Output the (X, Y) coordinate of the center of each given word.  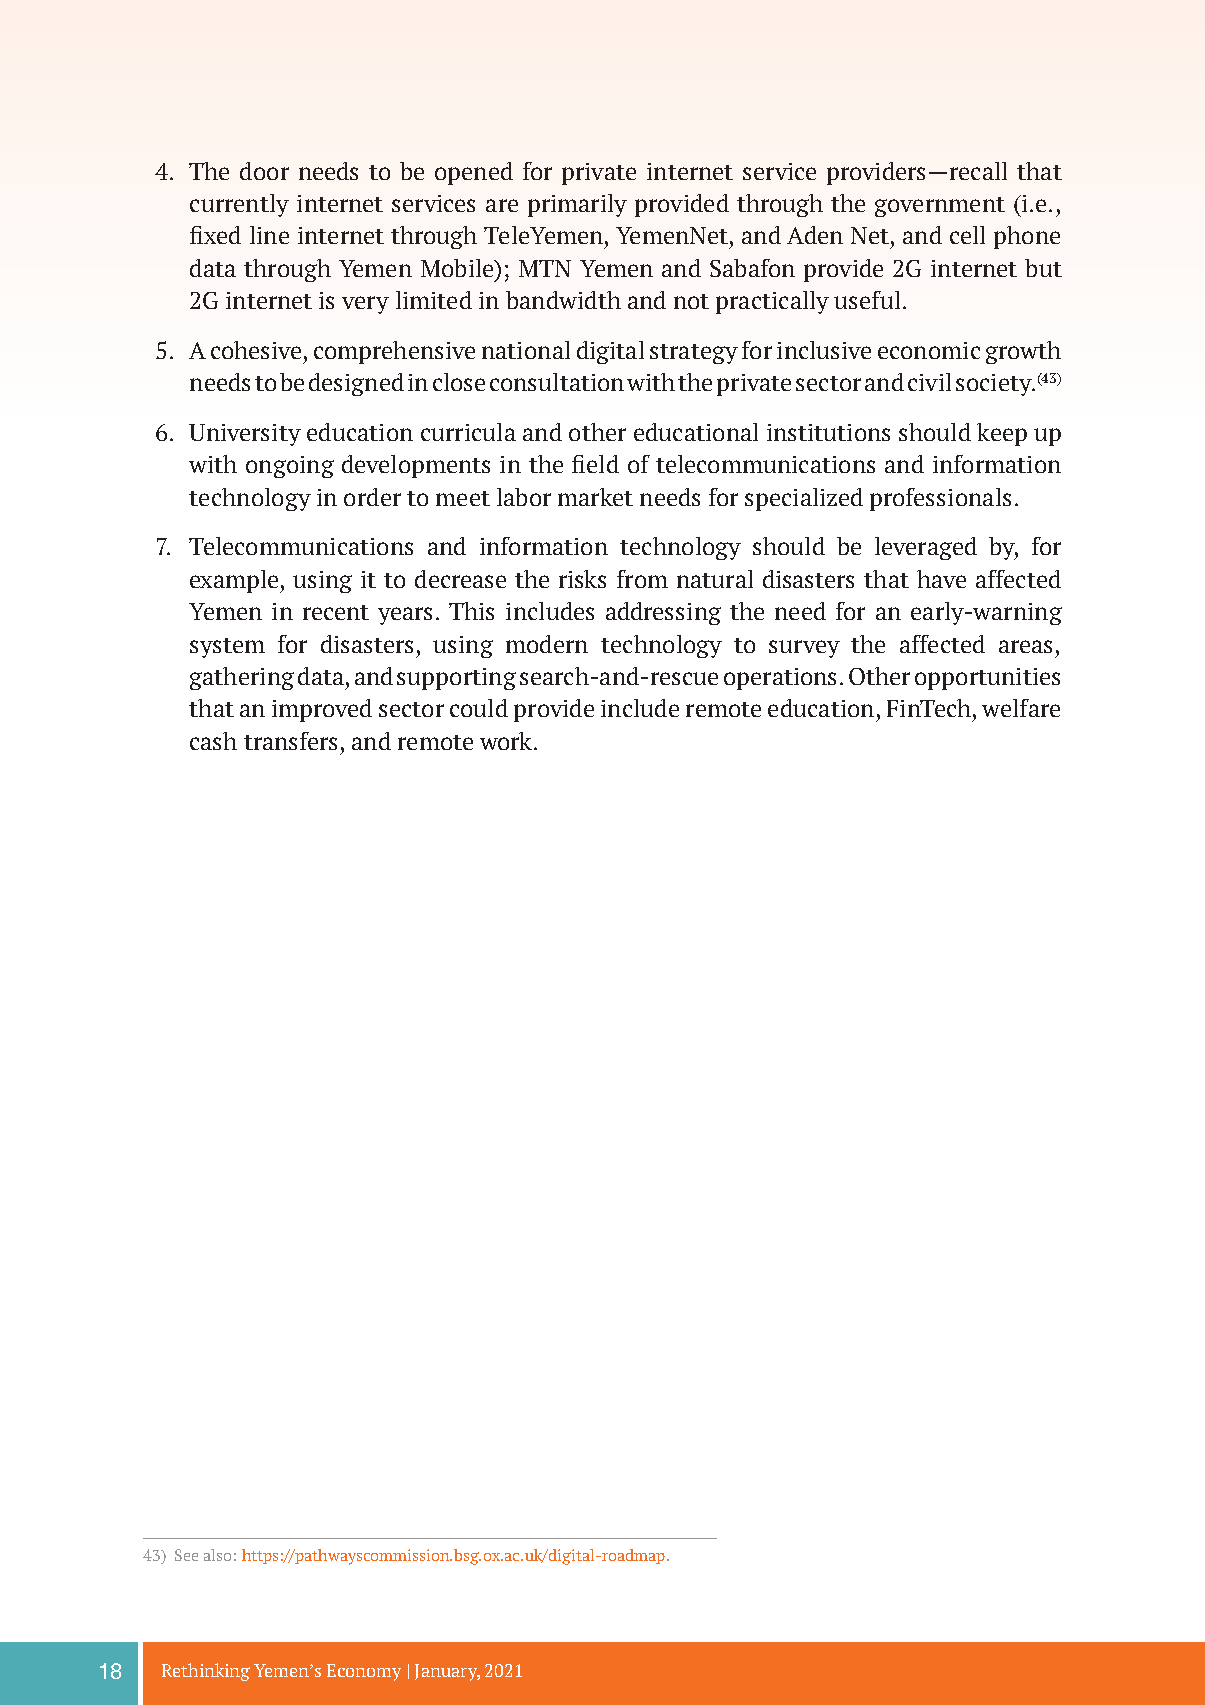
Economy (364, 1672)
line (269, 235)
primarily (577, 205)
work (507, 741)
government (940, 207)
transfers (290, 741)
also (217, 1555)
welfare (1021, 708)
